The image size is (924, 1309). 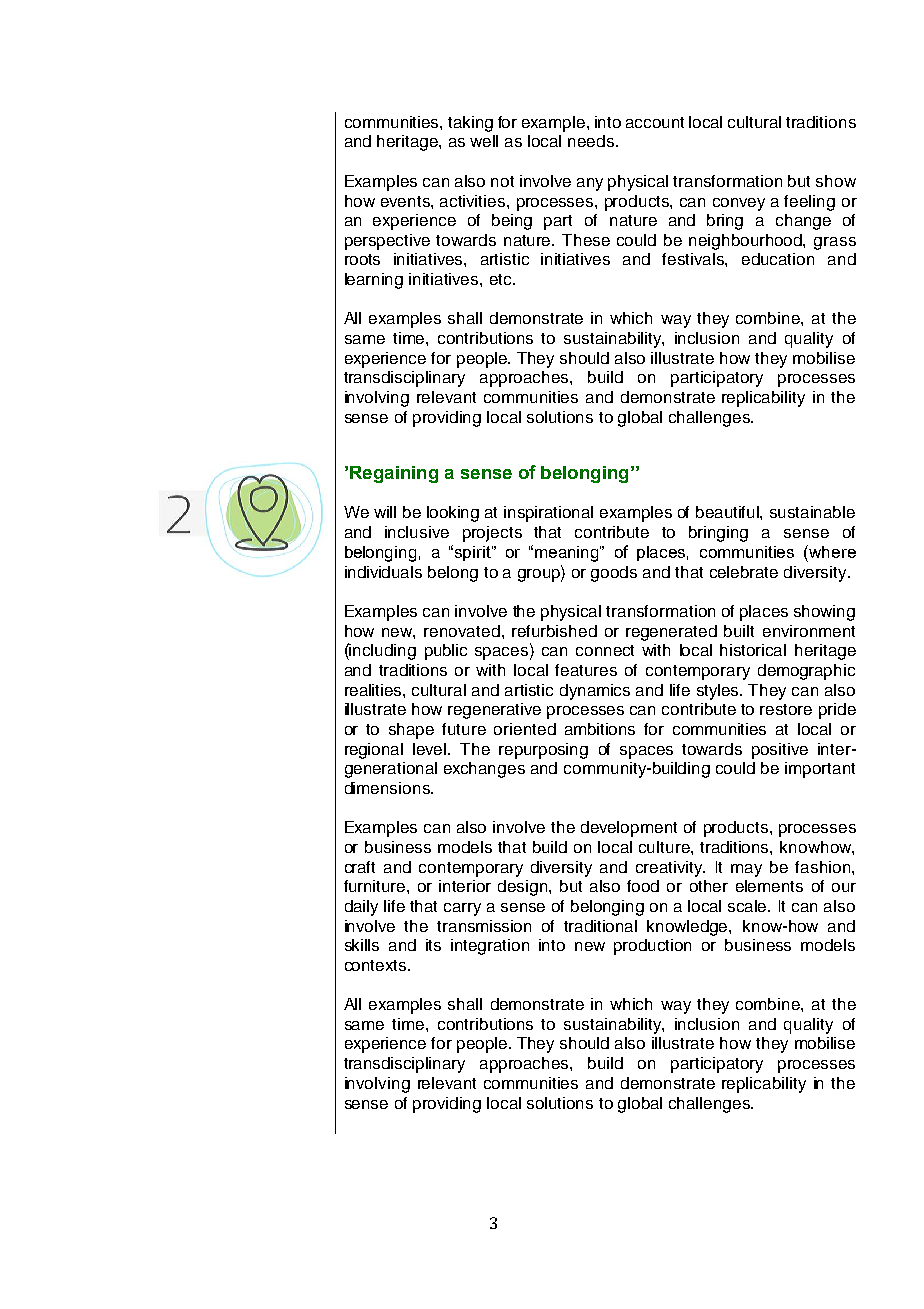 I want to click on traditional, so click(x=600, y=926).
